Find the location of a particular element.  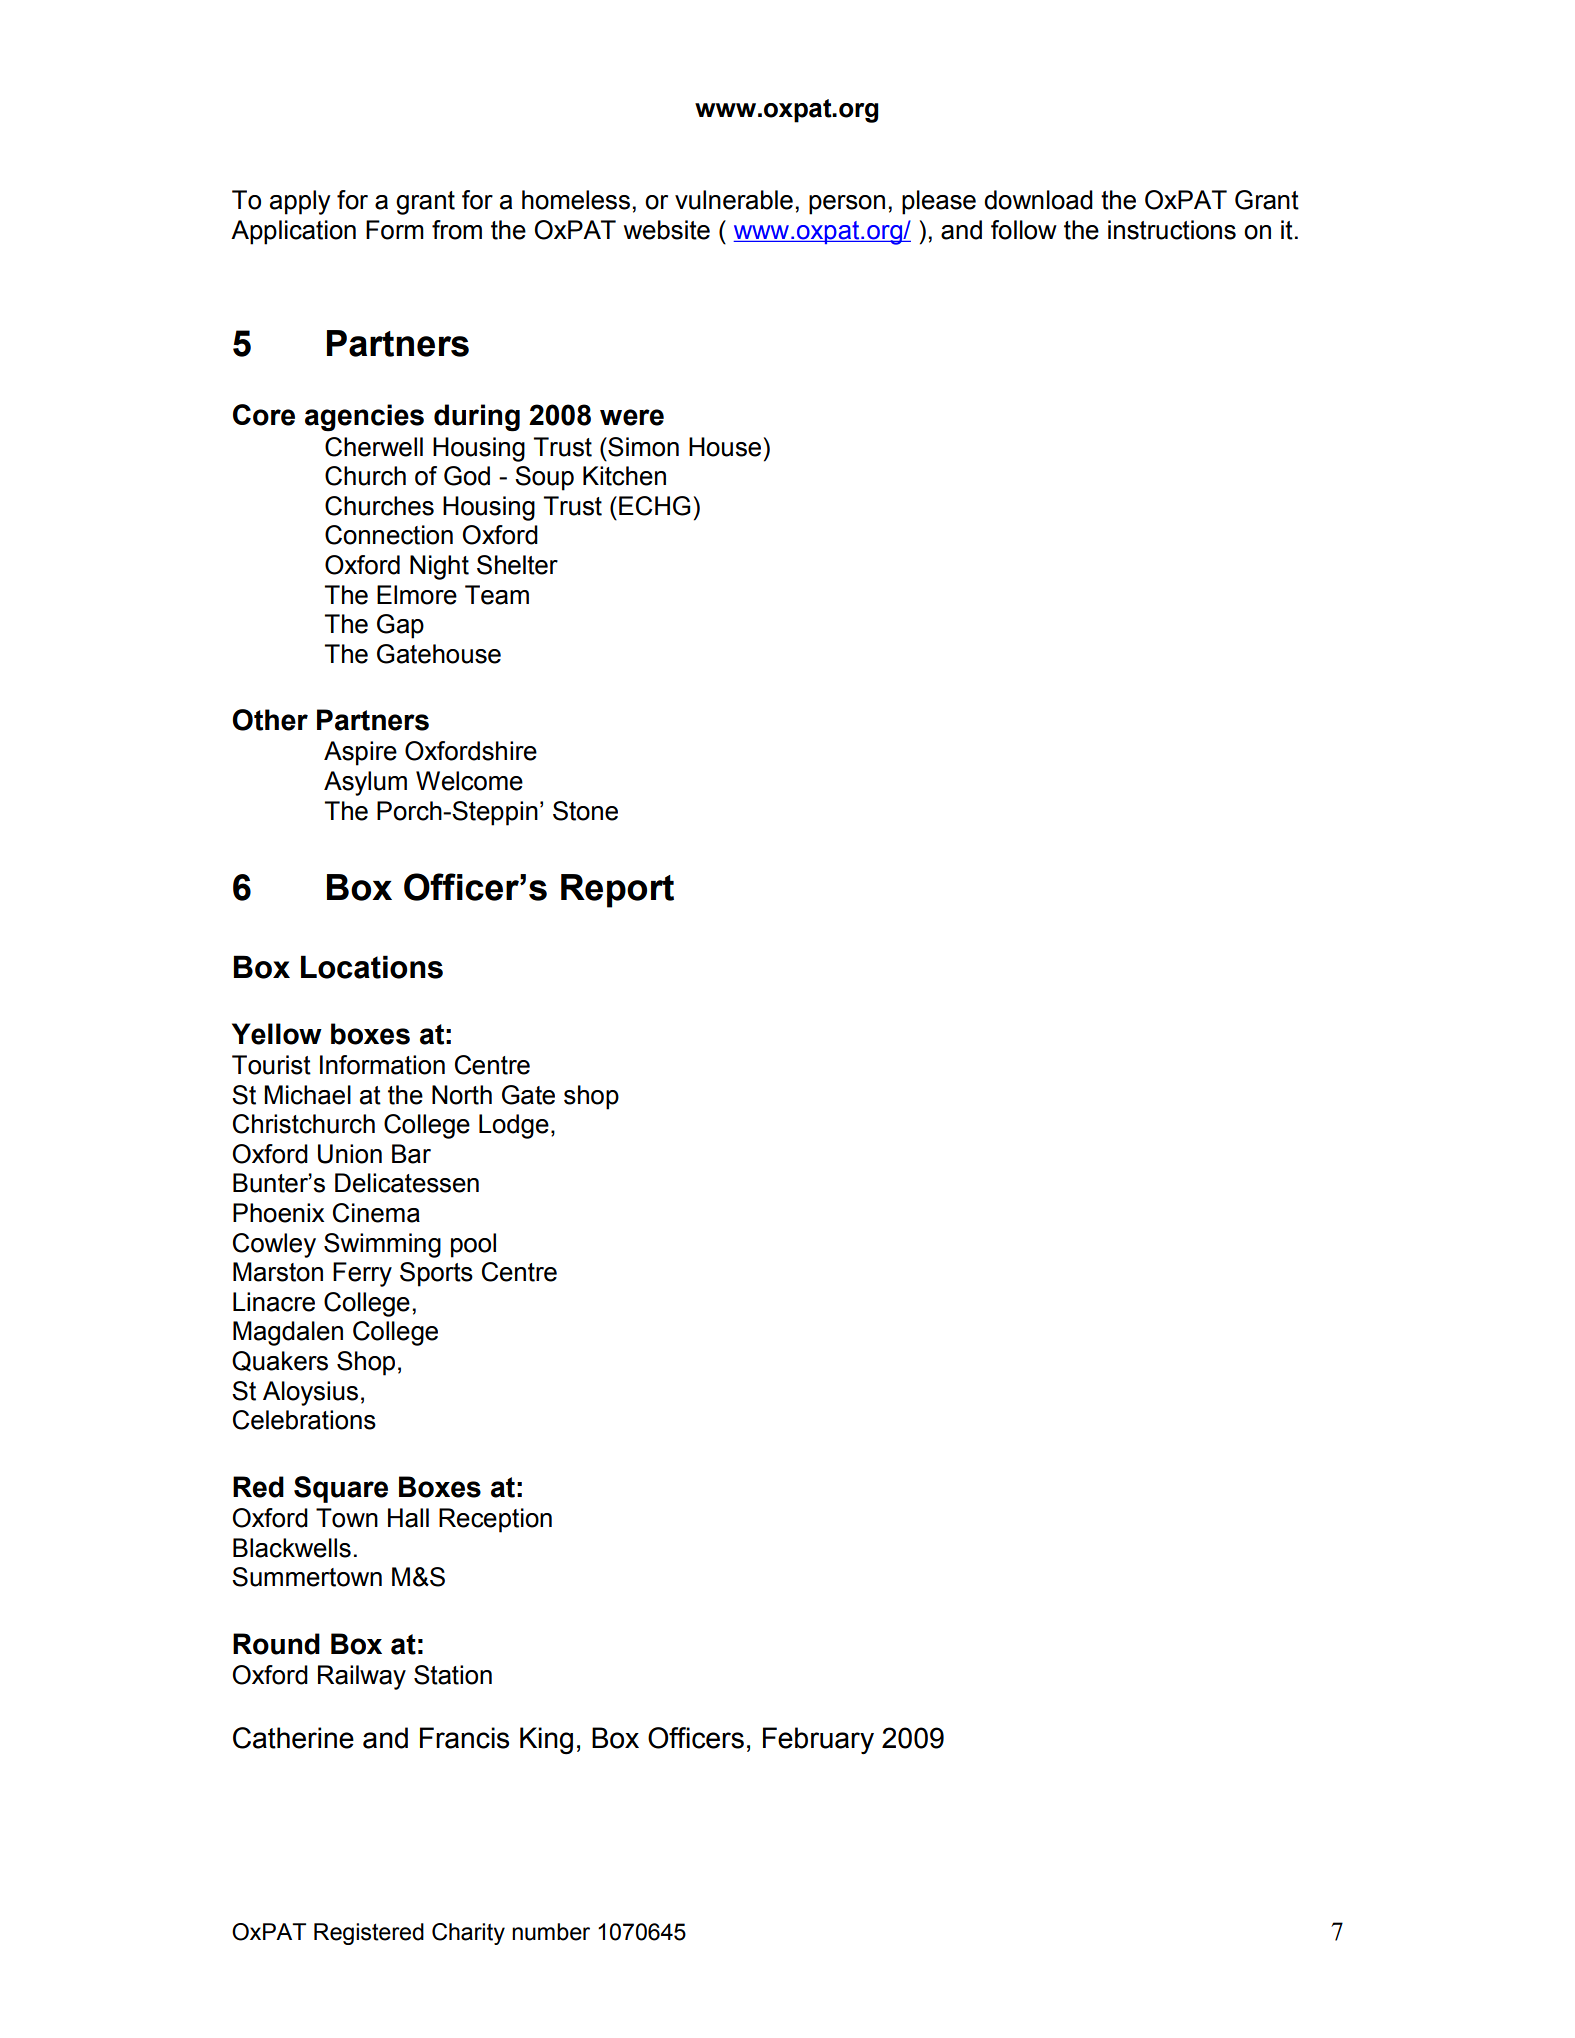

number is located at coordinates (551, 1932).
